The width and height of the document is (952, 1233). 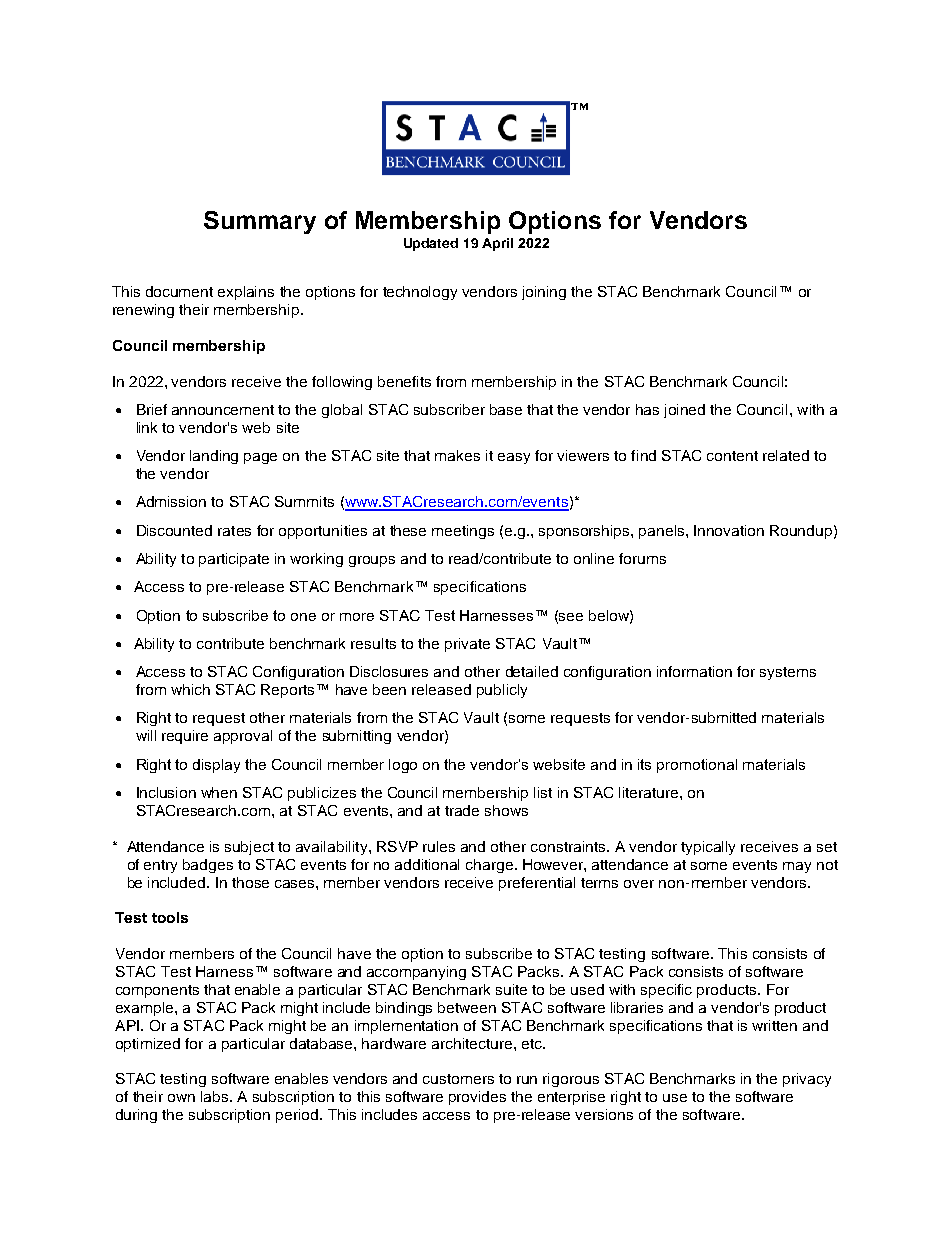 What do you see at coordinates (729, 530) in the document?
I see `Innovation` at bounding box center [729, 530].
